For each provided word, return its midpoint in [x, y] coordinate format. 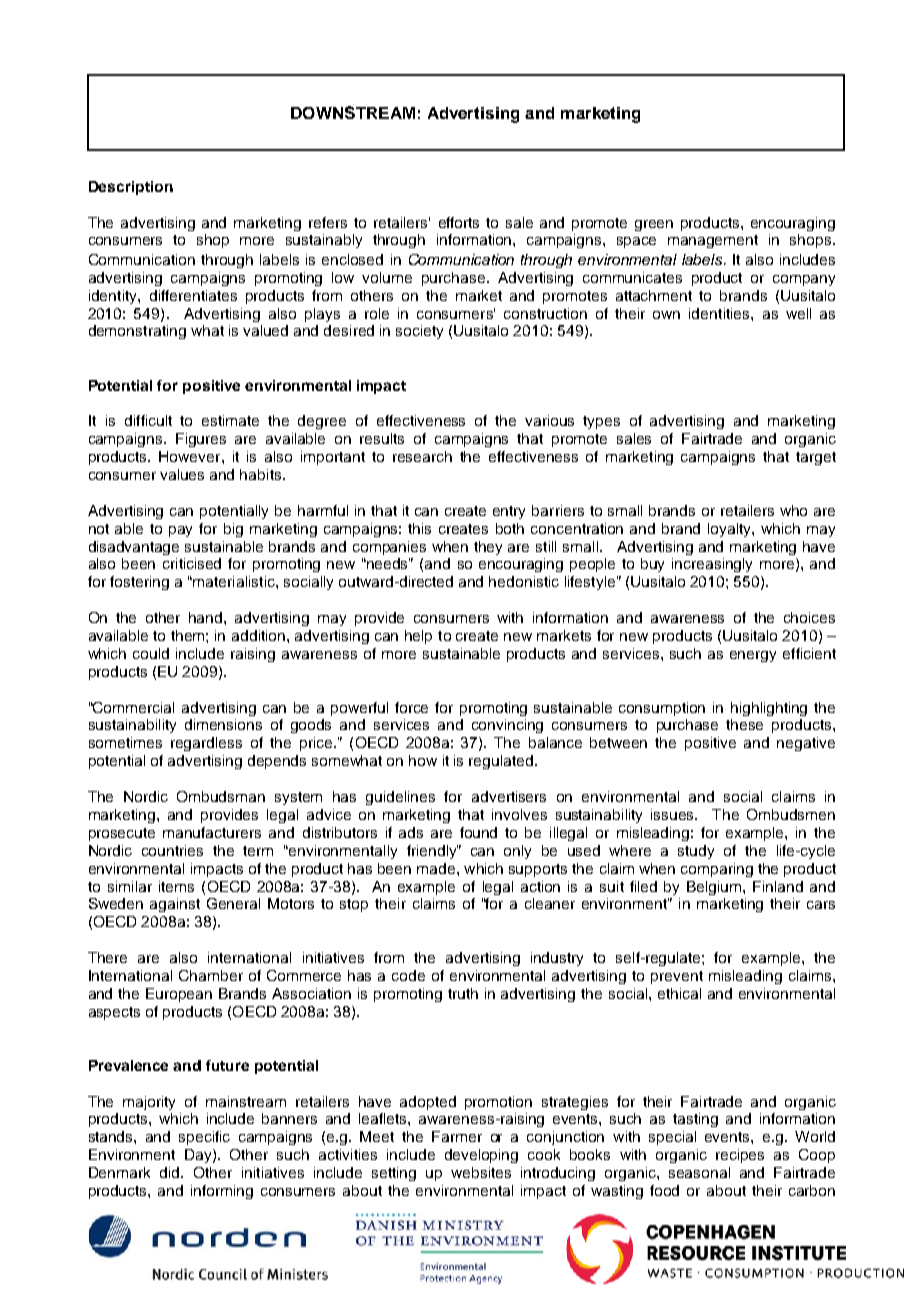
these [744, 724]
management [713, 241]
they [488, 548]
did [171, 1172]
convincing [507, 726]
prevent [677, 977]
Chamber [211, 975]
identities [720, 313]
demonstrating [137, 332]
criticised [192, 563]
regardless [206, 744]
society [419, 332]
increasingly [712, 565]
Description [131, 188]
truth [463, 993]
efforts [459, 222]
